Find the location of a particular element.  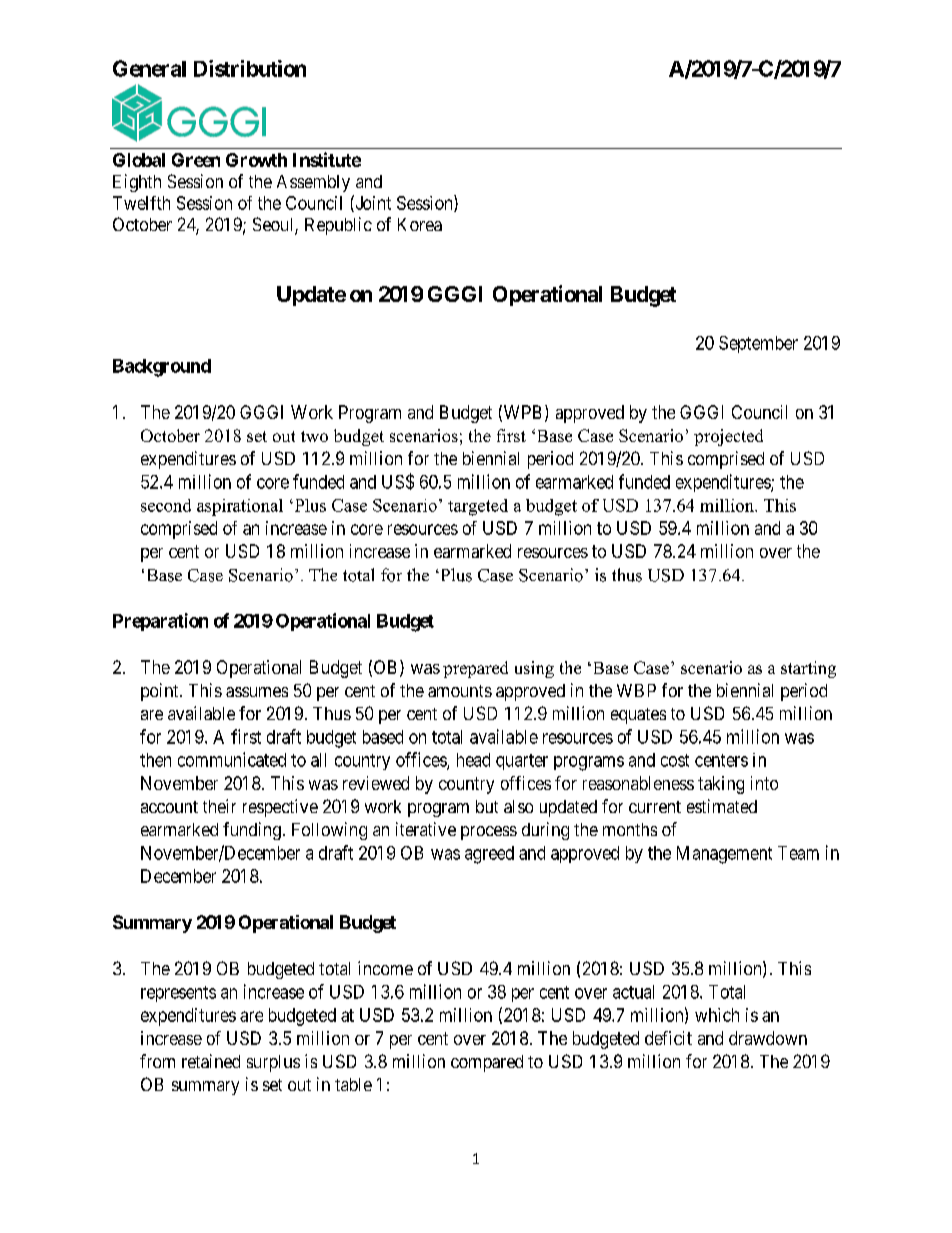

Background is located at coordinates (162, 368).
